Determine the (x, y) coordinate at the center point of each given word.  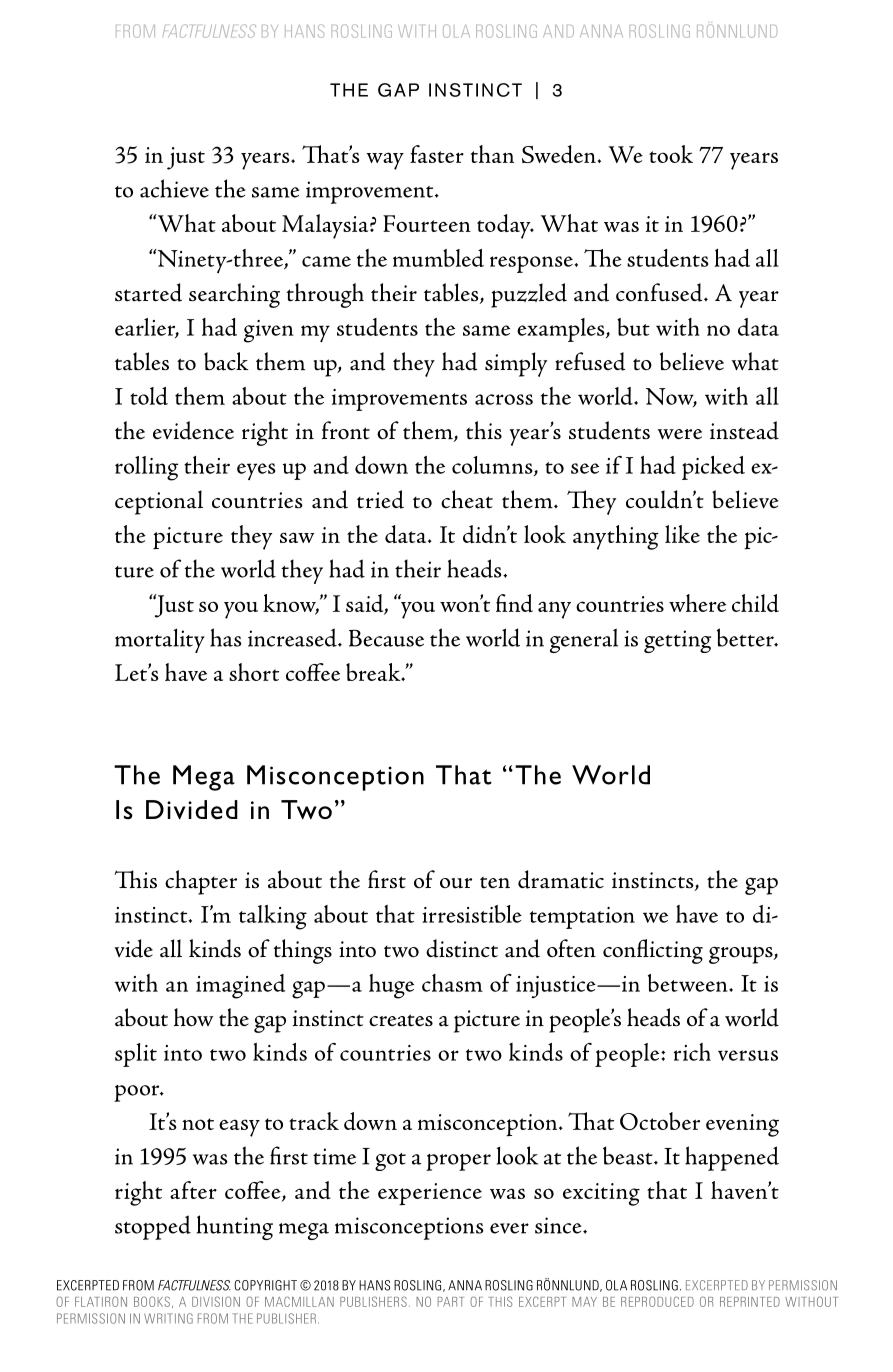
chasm (452, 983)
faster (437, 154)
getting (677, 641)
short (254, 672)
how (193, 1017)
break (374, 672)
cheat (467, 499)
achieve (174, 188)
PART (451, 1302)
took (671, 154)
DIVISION (216, 1301)
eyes (256, 471)
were (680, 434)
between (689, 983)
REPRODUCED (657, 1301)
